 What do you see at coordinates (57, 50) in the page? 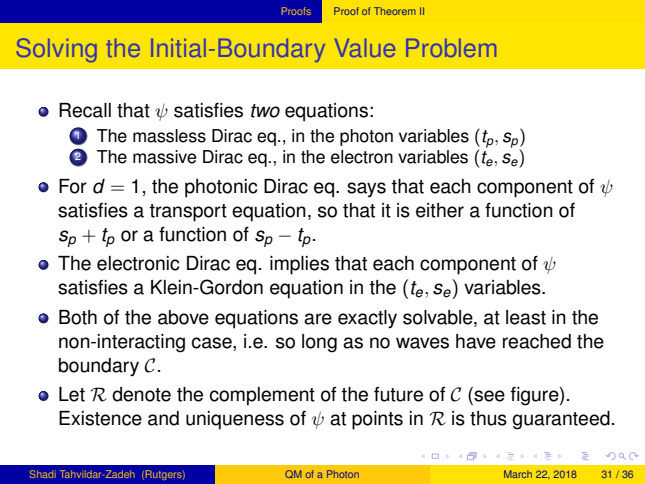
I see `Solving` at bounding box center [57, 50].
